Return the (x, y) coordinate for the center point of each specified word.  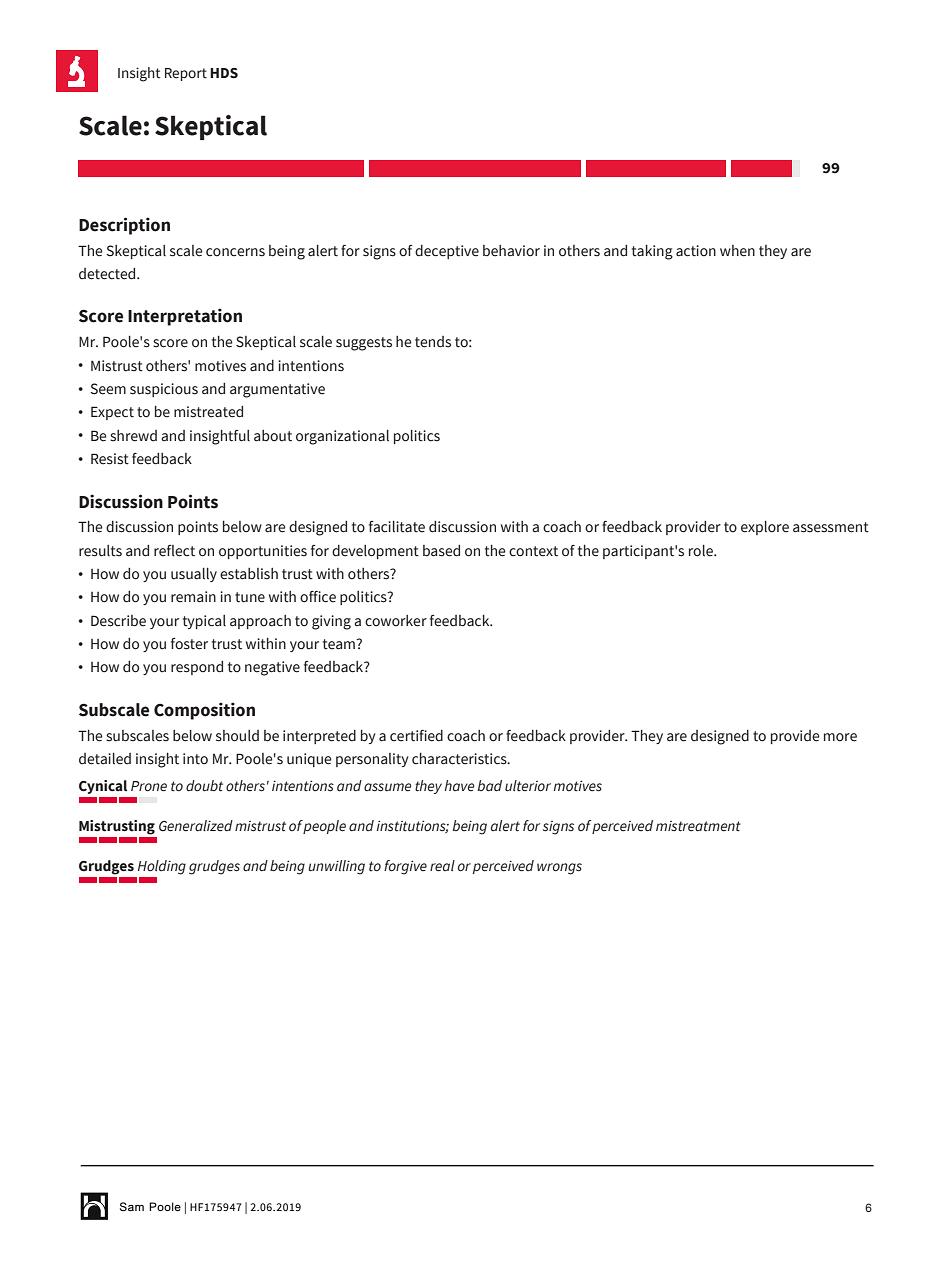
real (442, 866)
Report (186, 74)
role (702, 551)
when (737, 251)
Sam (132, 1206)
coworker (396, 621)
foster (189, 644)
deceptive (447, 252)
